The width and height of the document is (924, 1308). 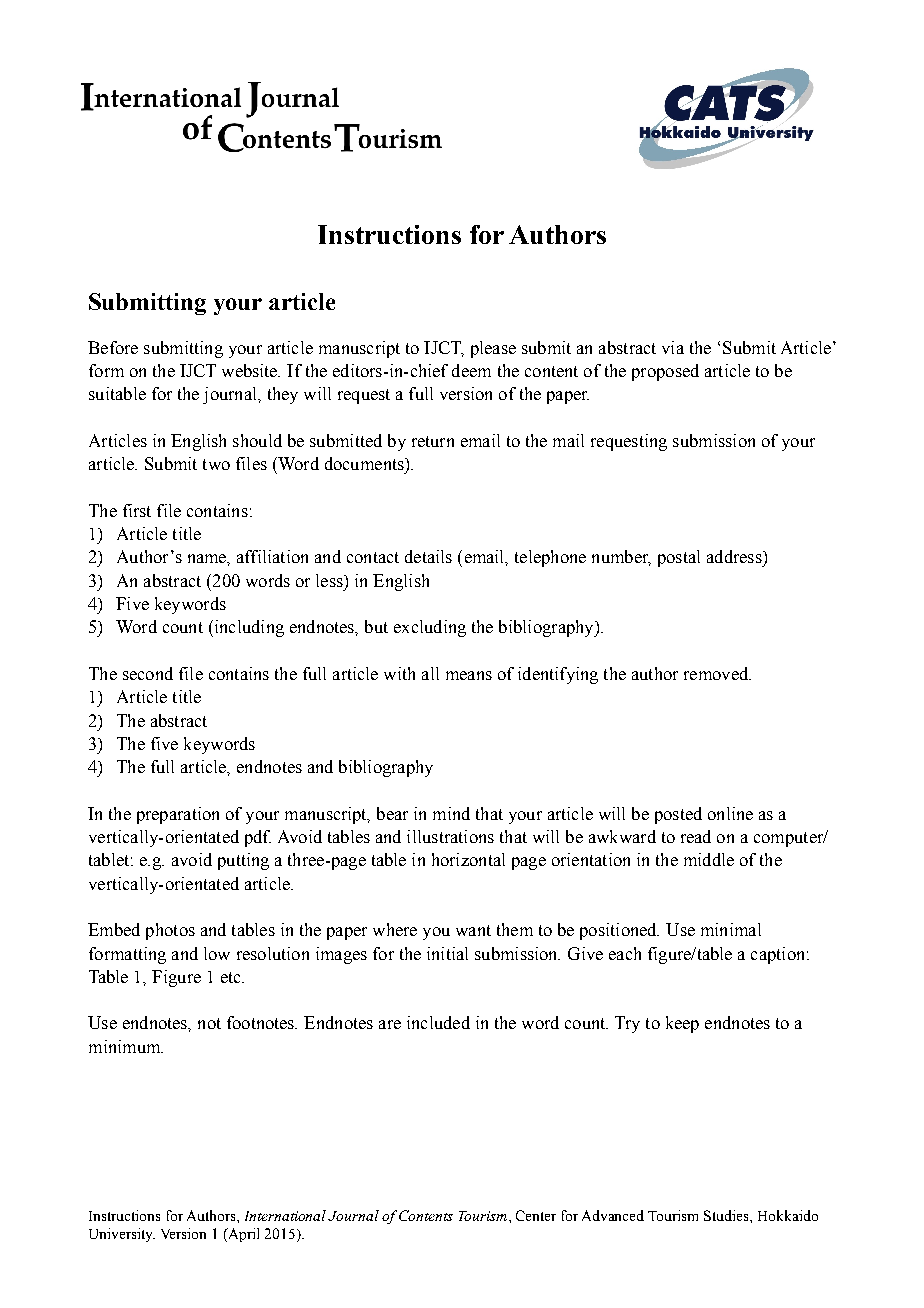 What do you see at coordinates (731, 929) in the document?
I see `minimal` at bounding box center [731, 929].
